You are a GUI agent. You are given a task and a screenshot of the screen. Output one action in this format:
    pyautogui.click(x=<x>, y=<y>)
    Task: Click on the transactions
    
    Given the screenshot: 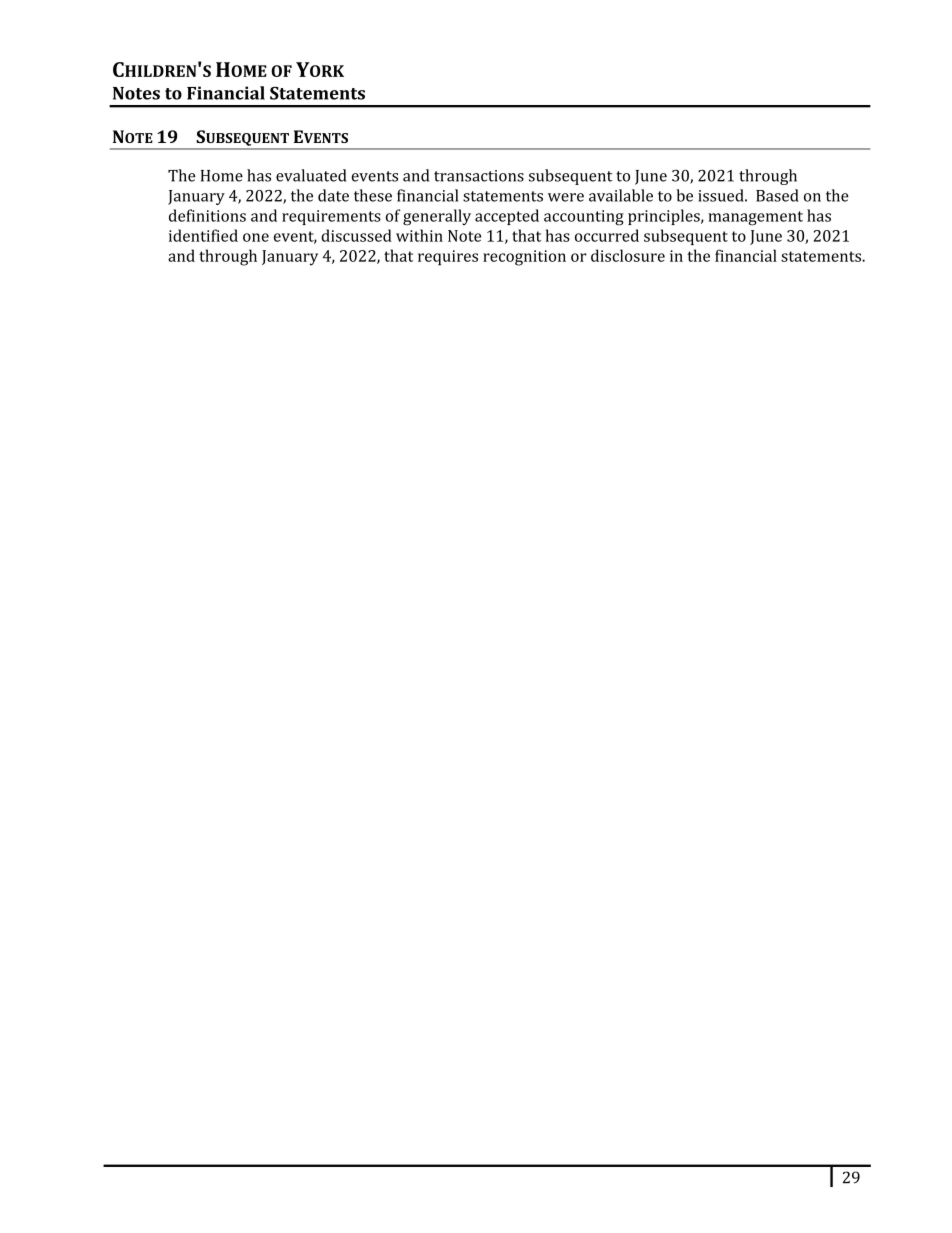 What is the action you would take?
    pyautogui.click(x=479, y=176)
